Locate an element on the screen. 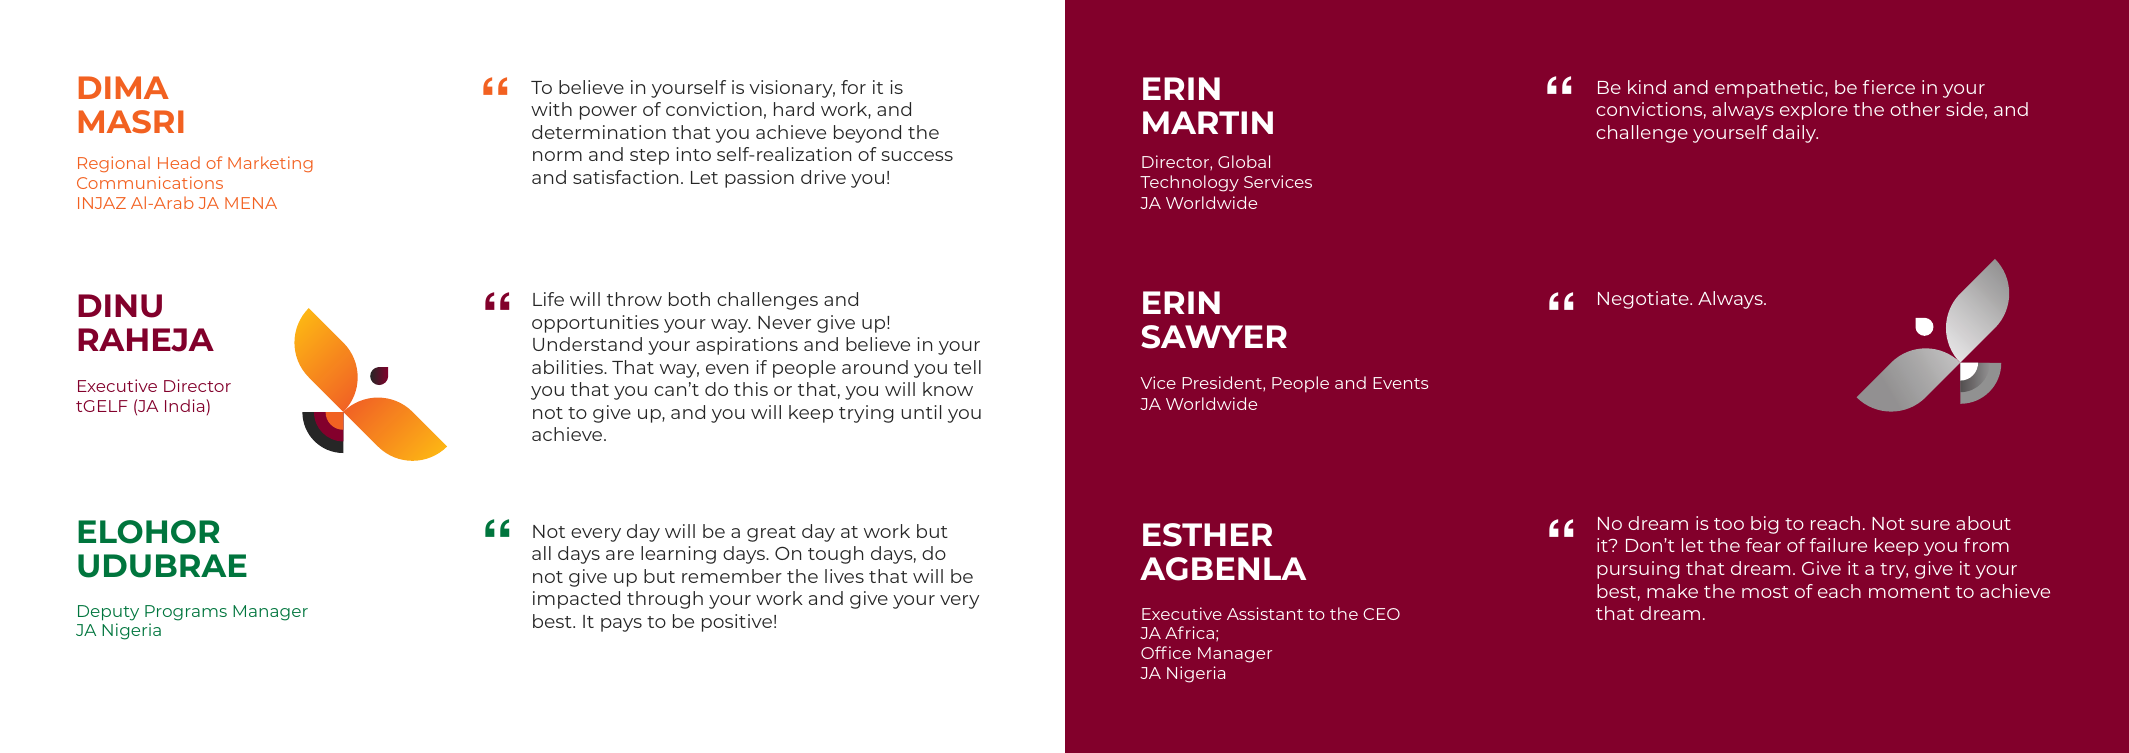  too is located at coordinates (1729, 524).
